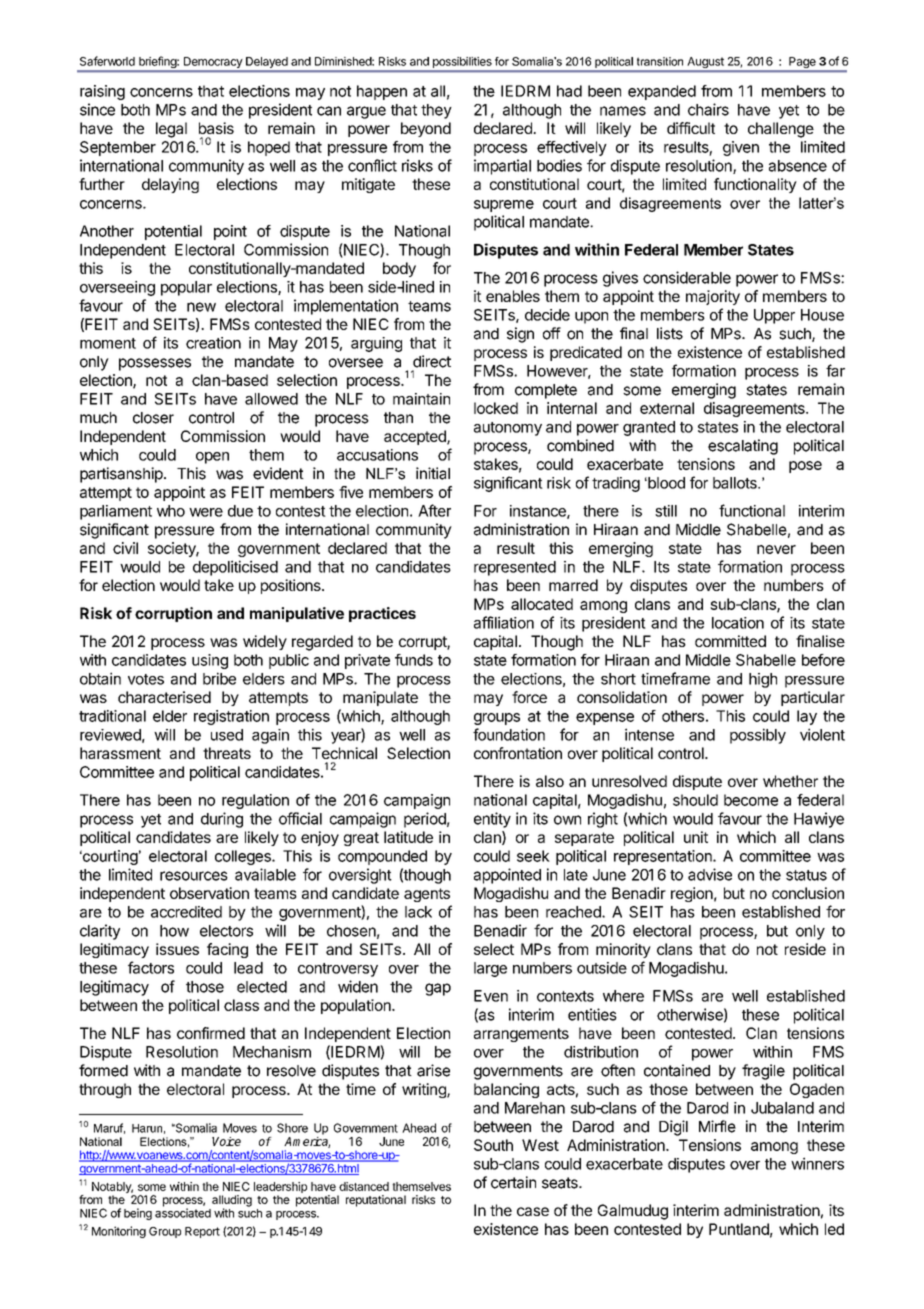  What do you see at coordinates (708, 109) in the screenshot?
I see `chairs` at bounding box center [708, 109].
